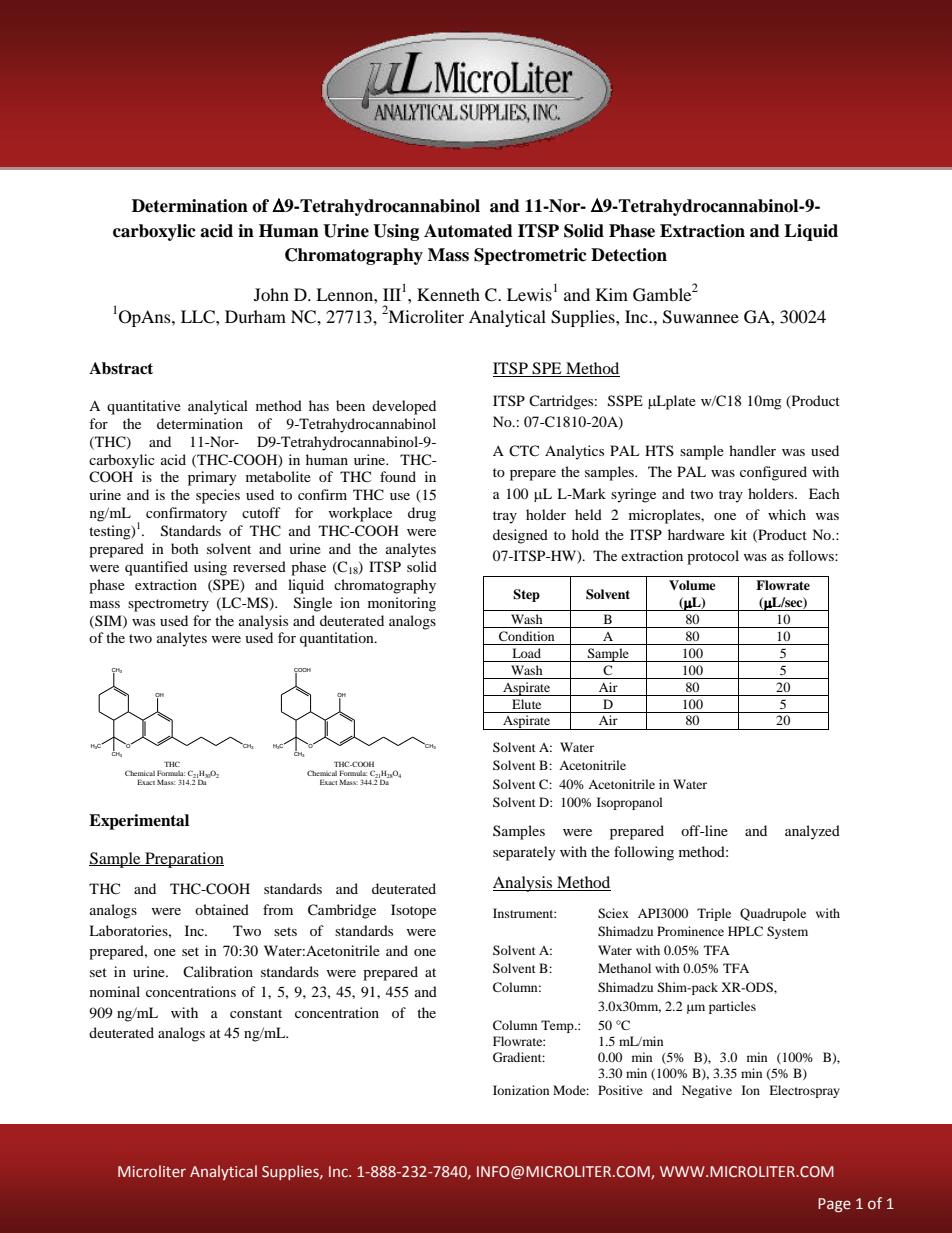 The width and height of the document is (952, 1233). What do you see at coordinates (338, 639) in the document?
I see `quantitation` at bounding box center [338, 639].
